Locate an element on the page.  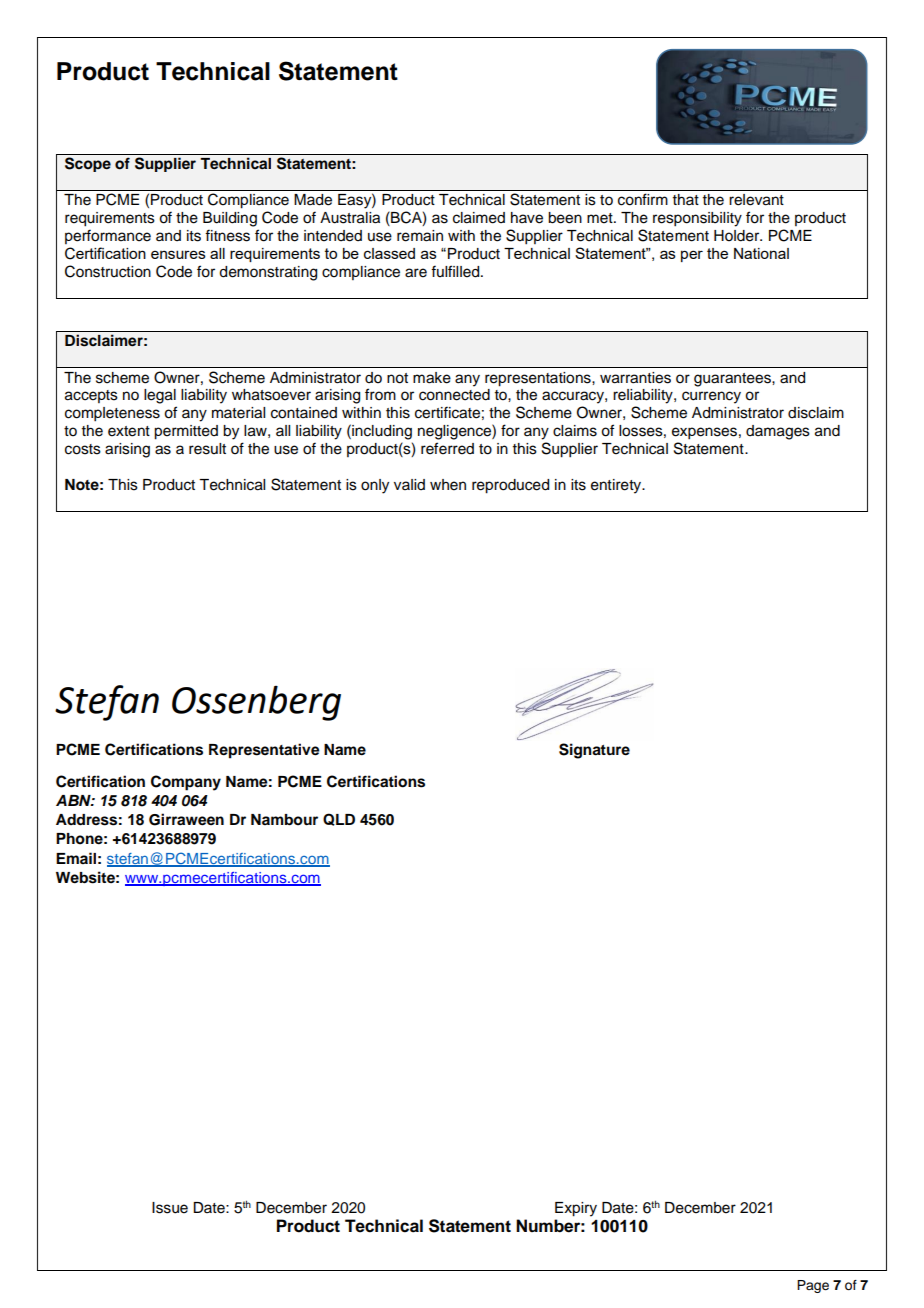
Signature is located at coordinates (594, 751).
